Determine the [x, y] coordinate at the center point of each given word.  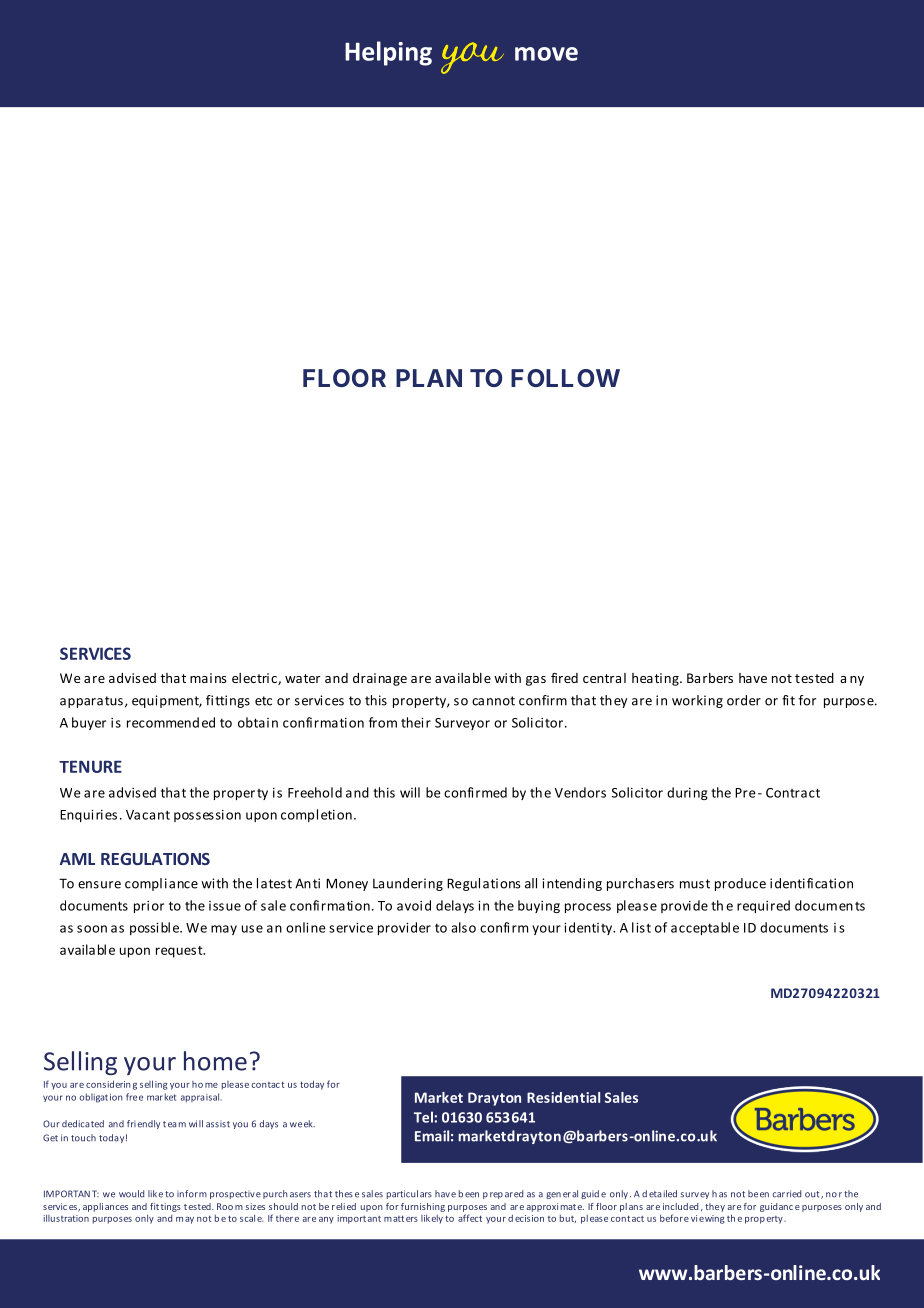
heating [656, 679]
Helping [388, 53]
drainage [380, 679]
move [546, 54]
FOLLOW [565, 378]
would [131, 1194]
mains [208, 678]
